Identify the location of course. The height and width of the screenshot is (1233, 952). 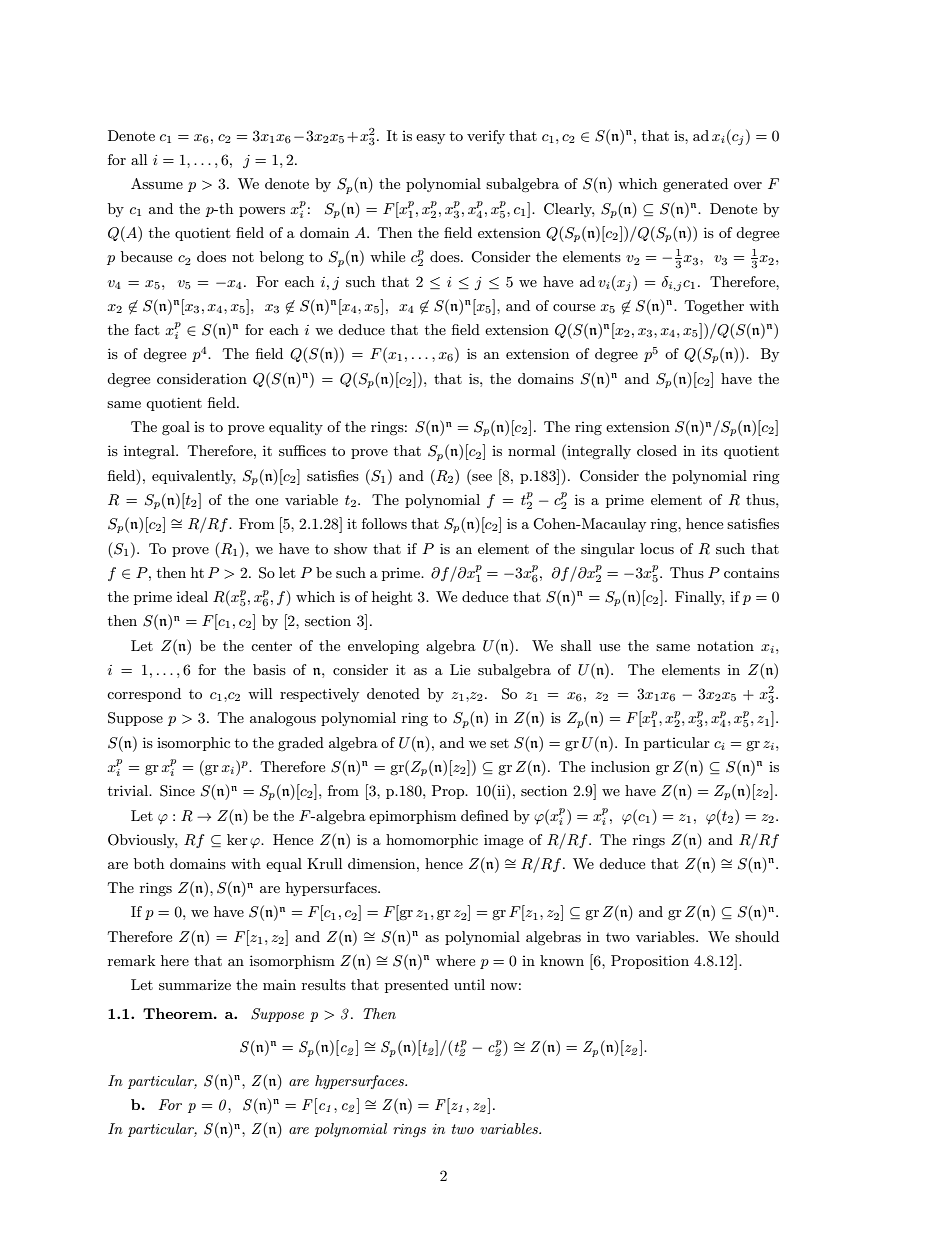
(574, 307).
